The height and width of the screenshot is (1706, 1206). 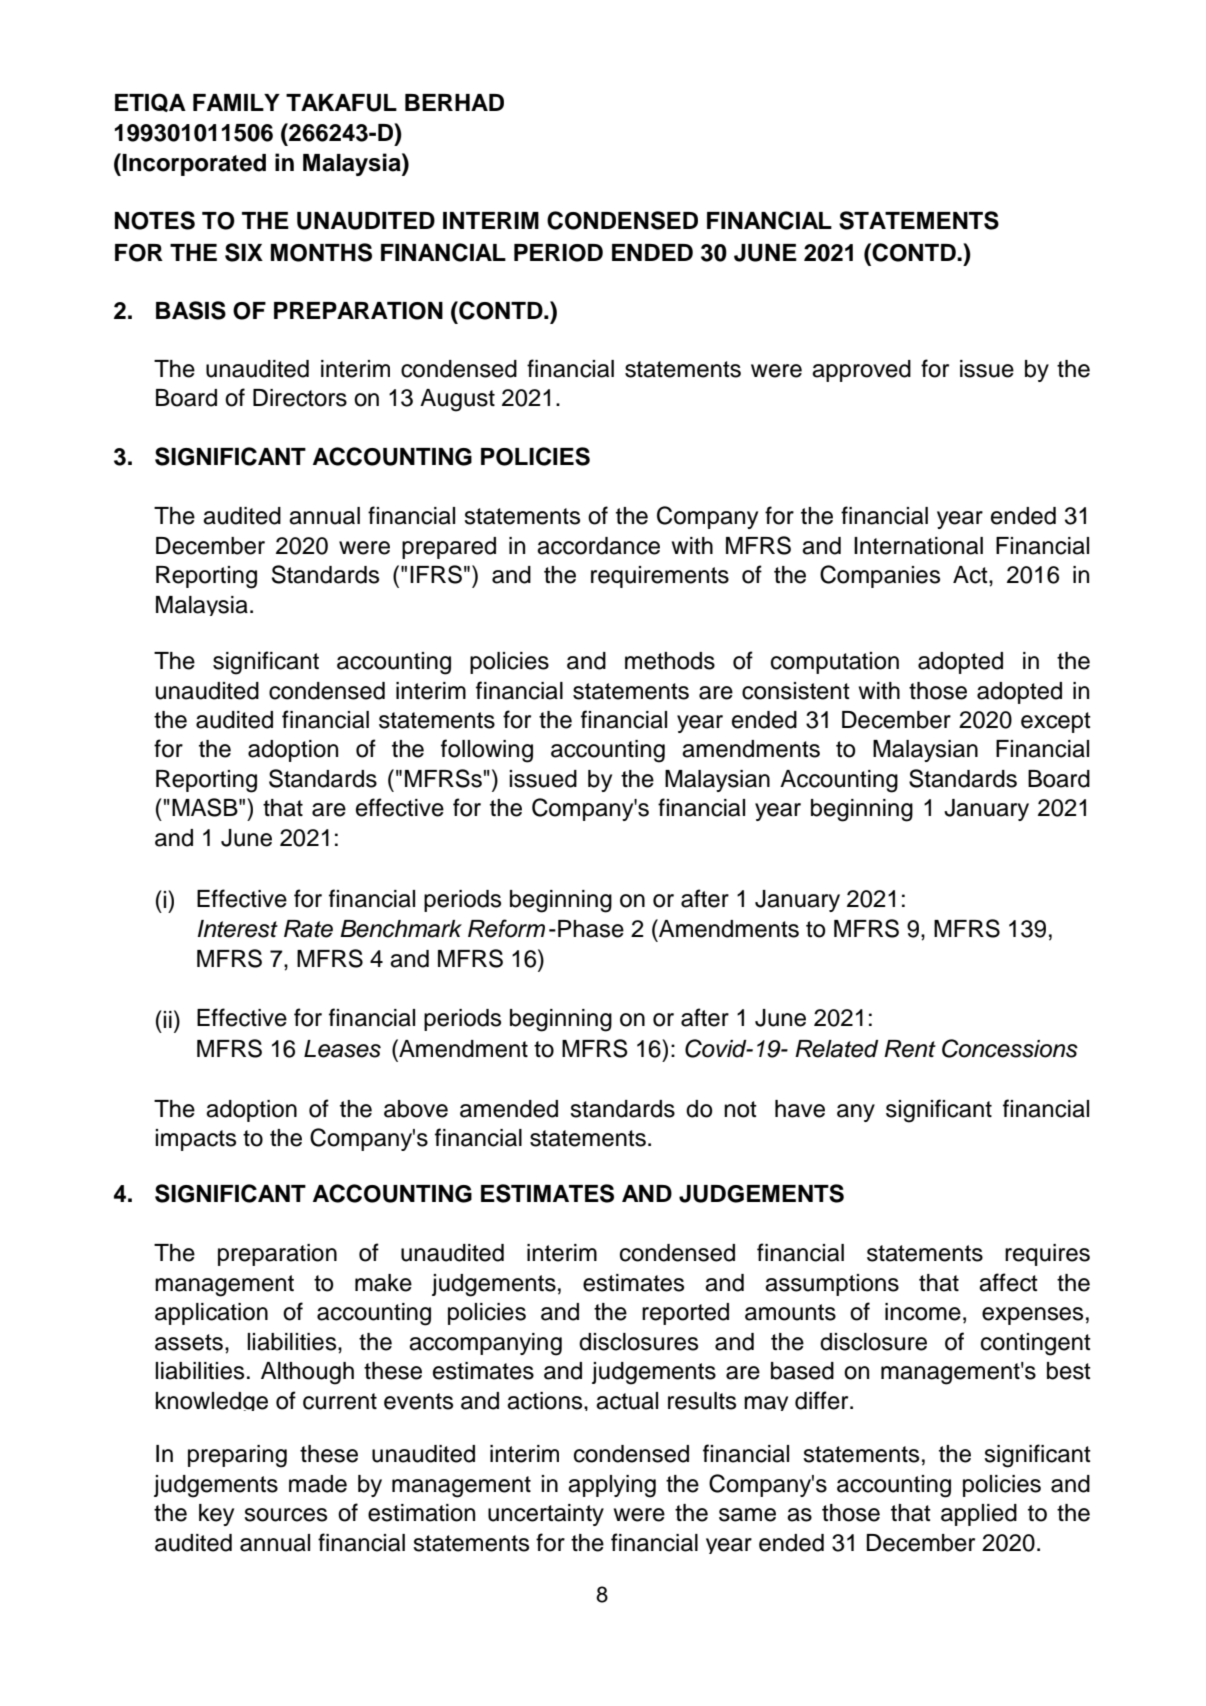 I want to click on IFRS, so click(x=436, y=574).
